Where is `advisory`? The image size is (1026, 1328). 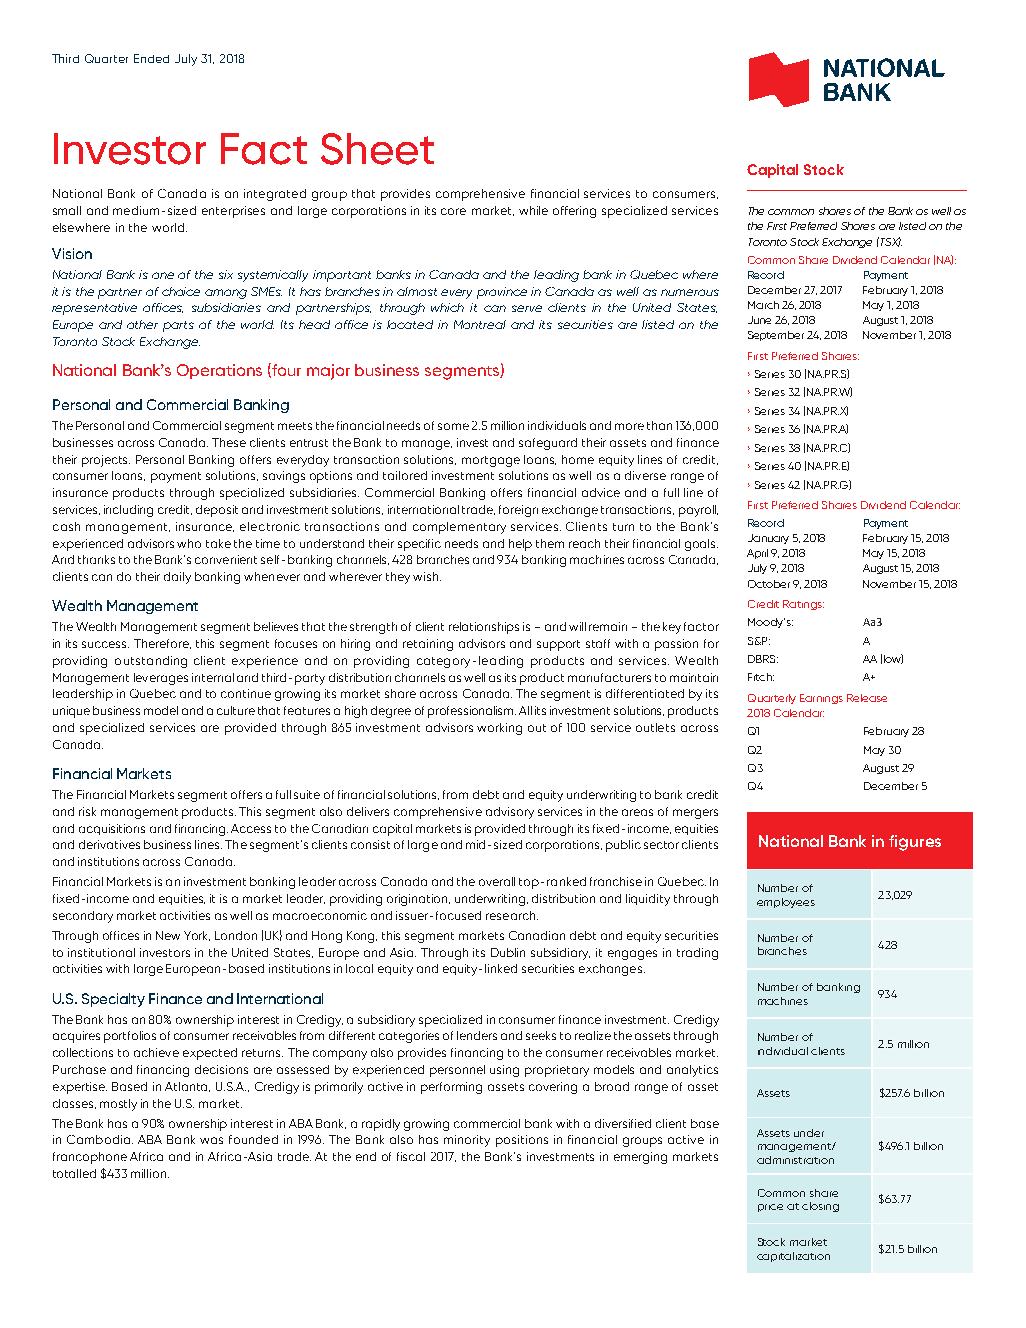 advisory is located at coordinates (510, 813).
